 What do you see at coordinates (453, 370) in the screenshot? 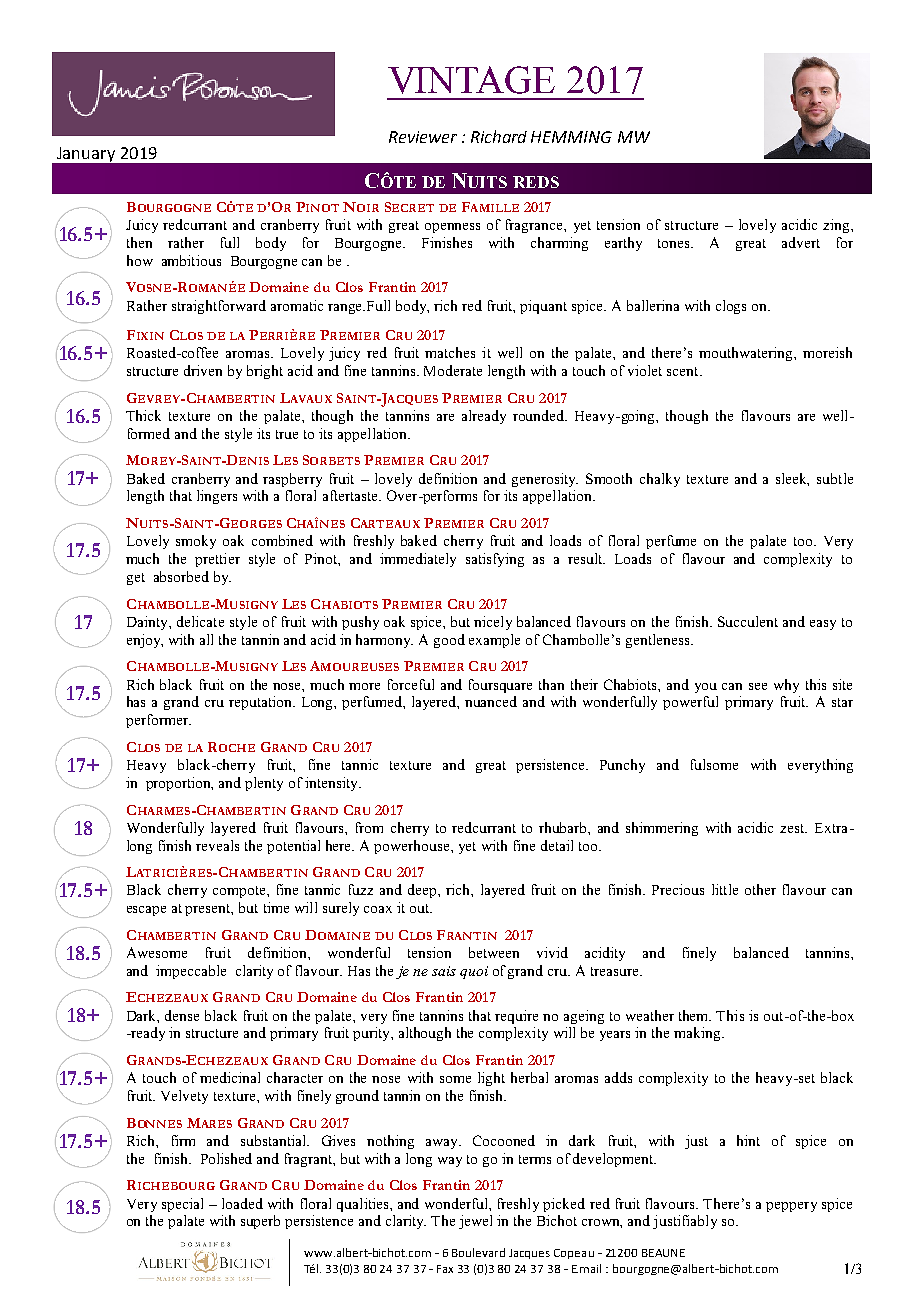
I see `Moderate` at bounding box center [453, 370].
